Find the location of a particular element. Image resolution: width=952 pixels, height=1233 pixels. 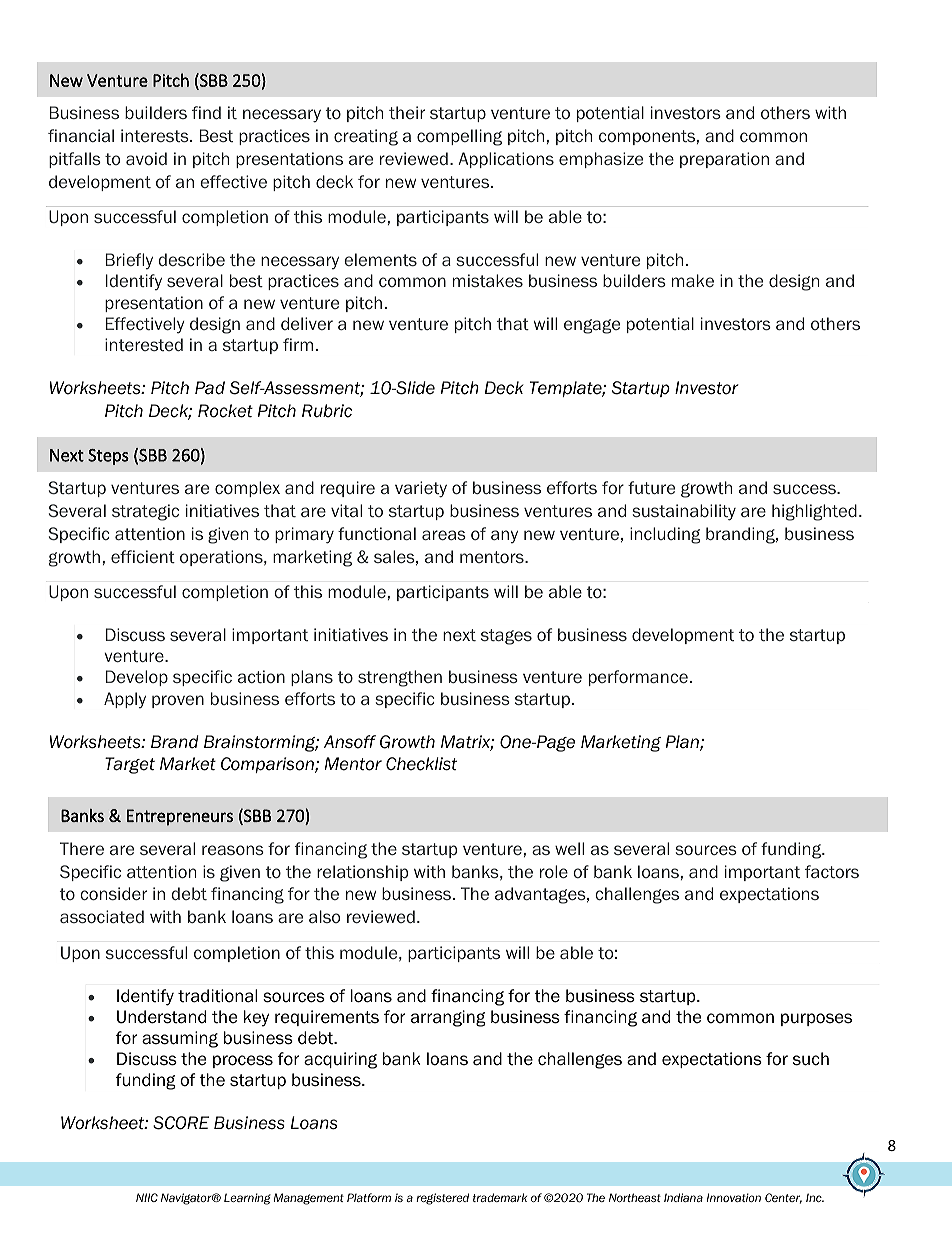

interests is located at coordinates (156, 135).
